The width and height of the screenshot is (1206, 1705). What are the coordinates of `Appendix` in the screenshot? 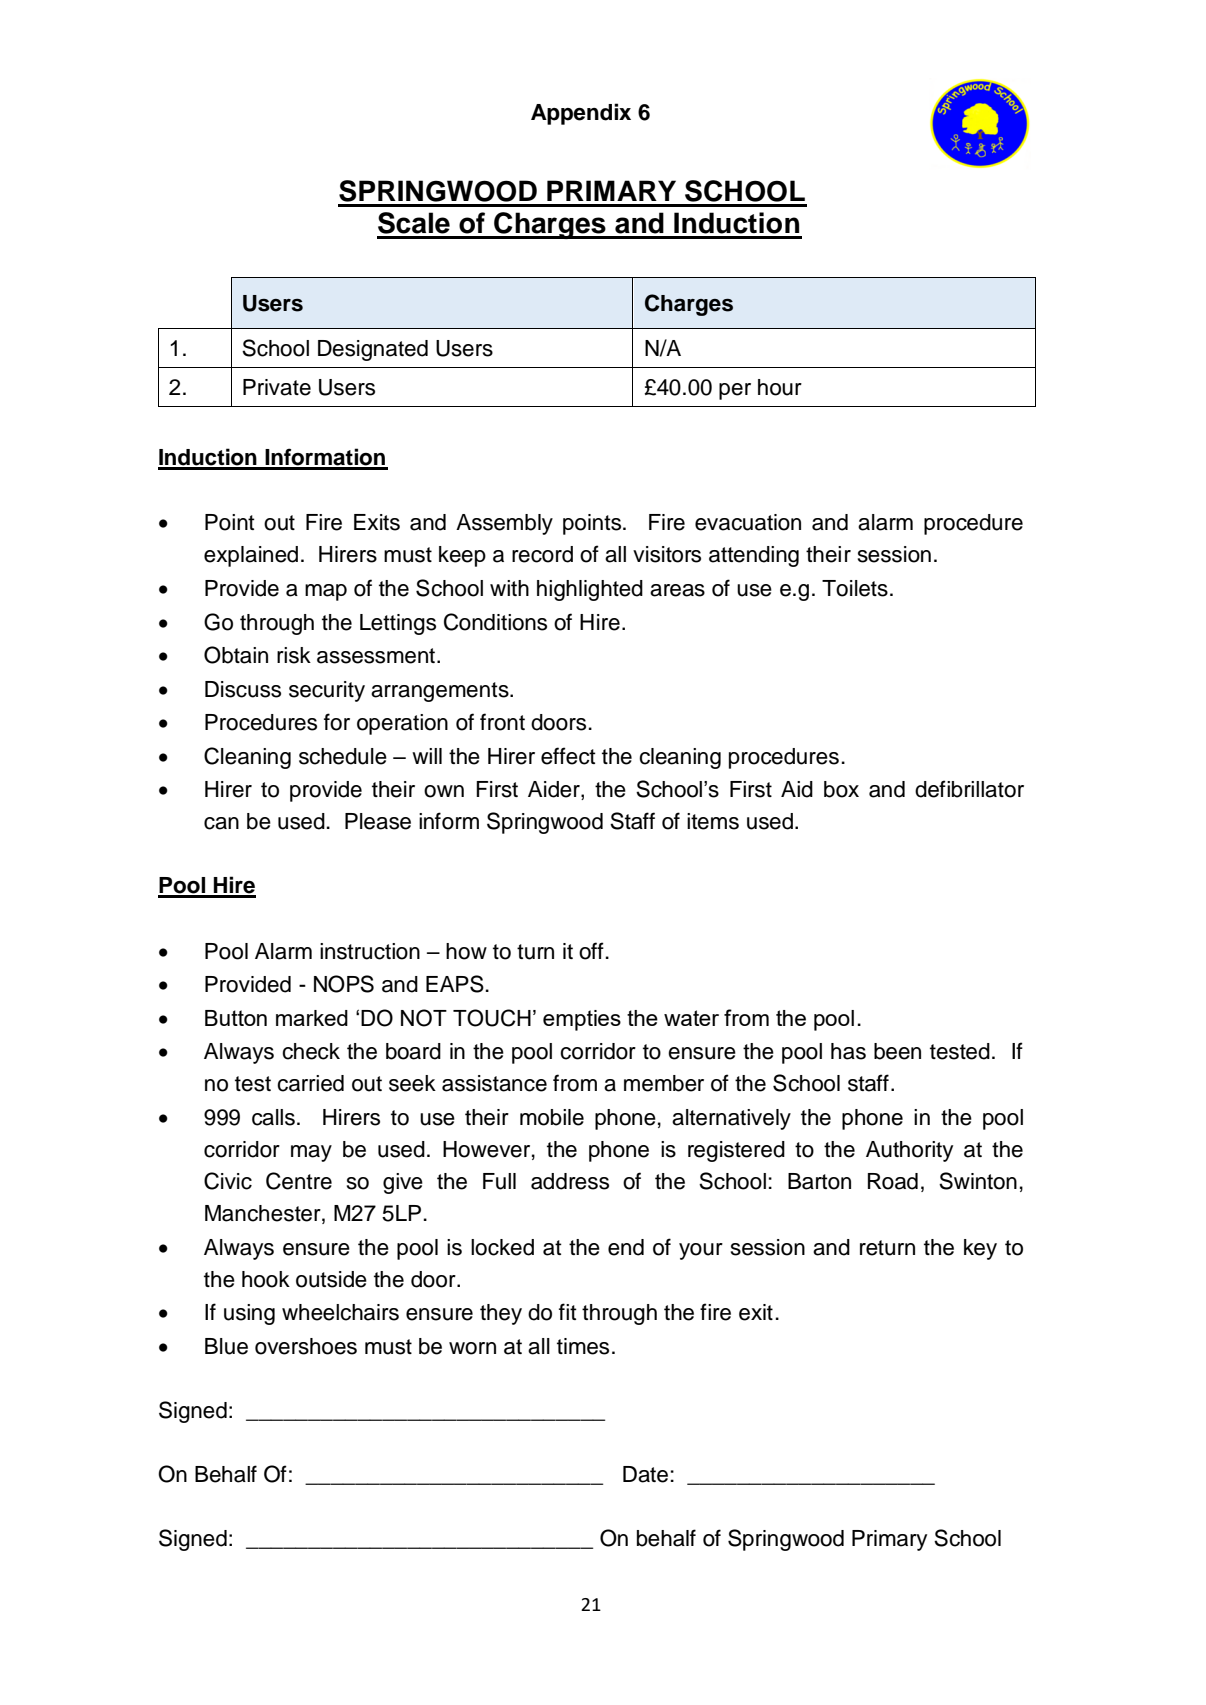 It's located at (581, 114).
